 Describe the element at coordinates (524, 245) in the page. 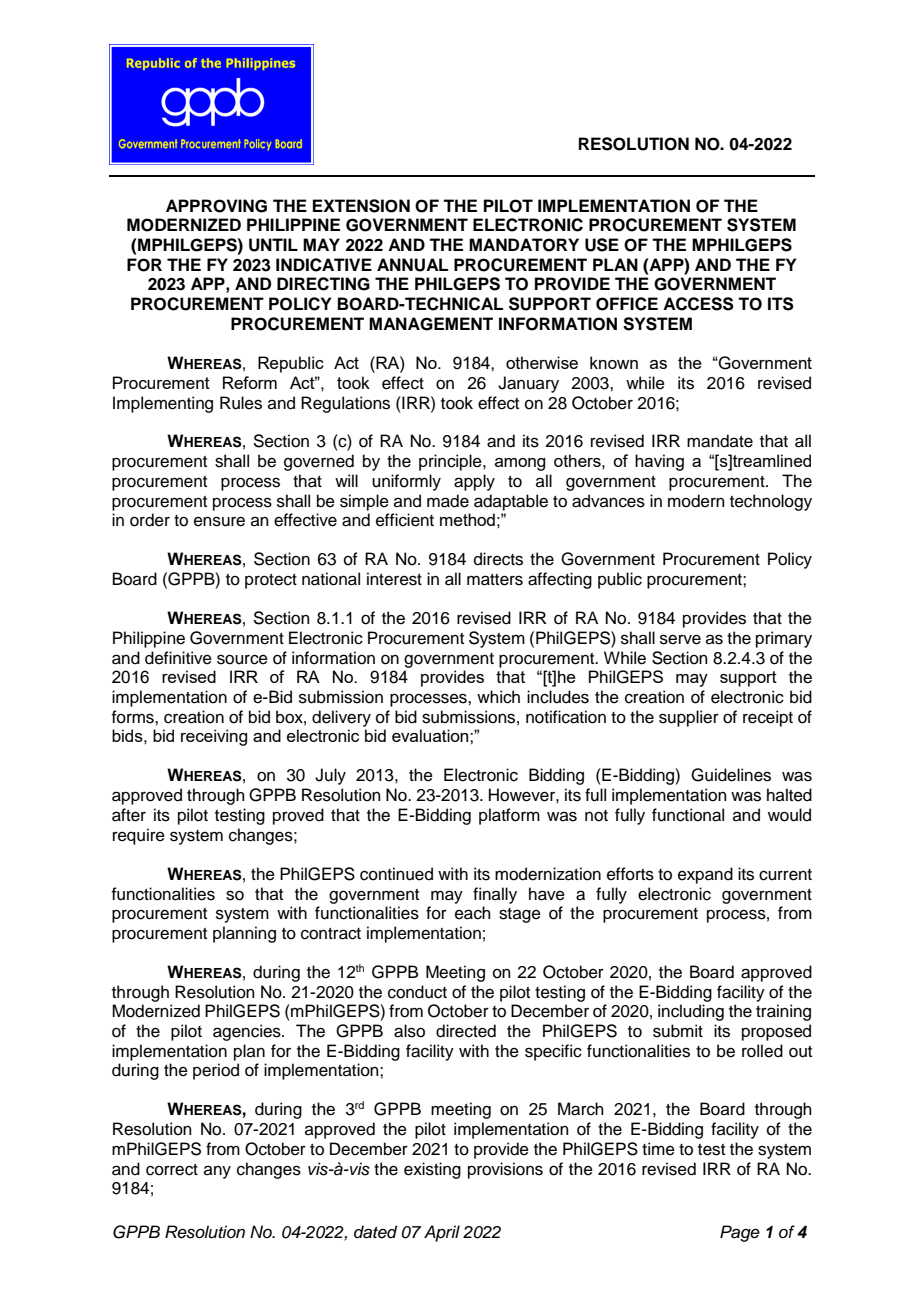

I see `MANDATORY` at that location.
